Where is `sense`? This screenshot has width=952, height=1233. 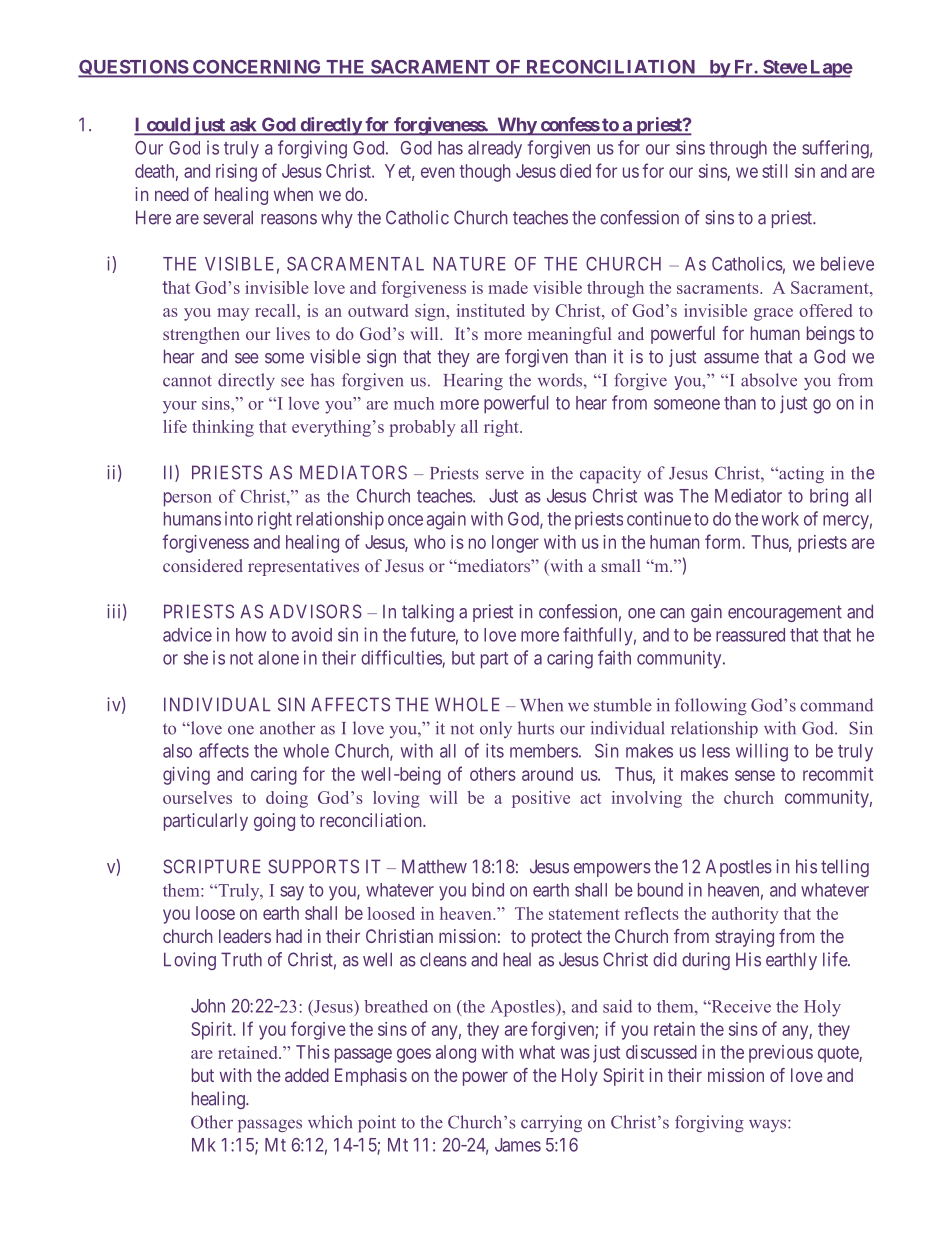
sense is located at coordinates (755, 775).
